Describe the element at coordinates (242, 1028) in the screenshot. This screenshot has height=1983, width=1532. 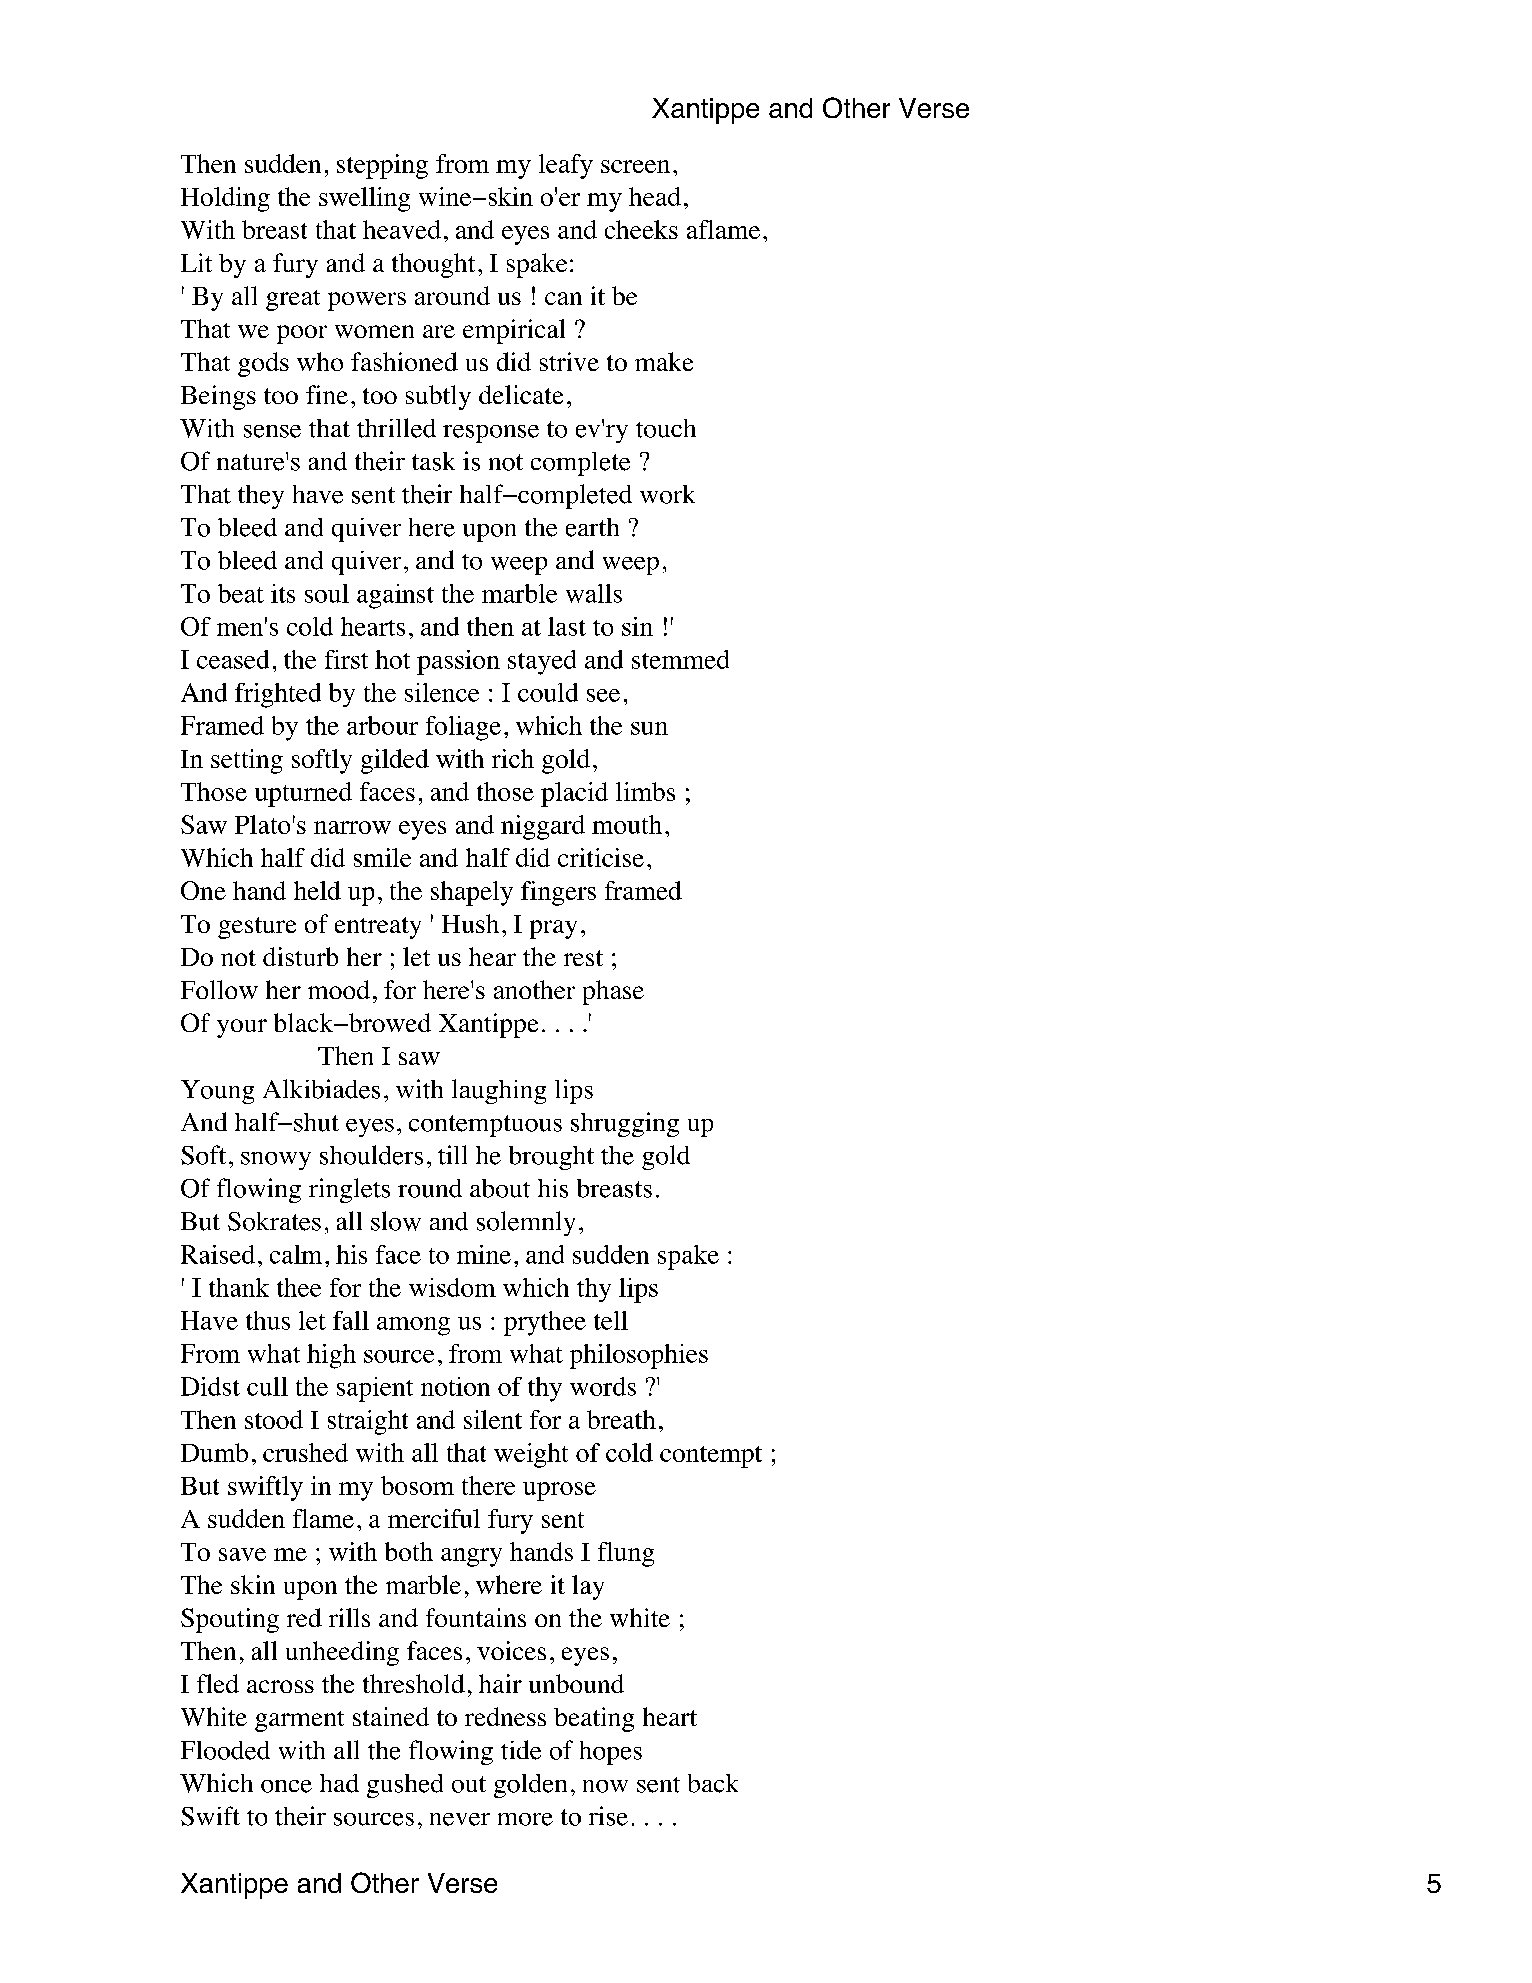
I see `your` at that location.
